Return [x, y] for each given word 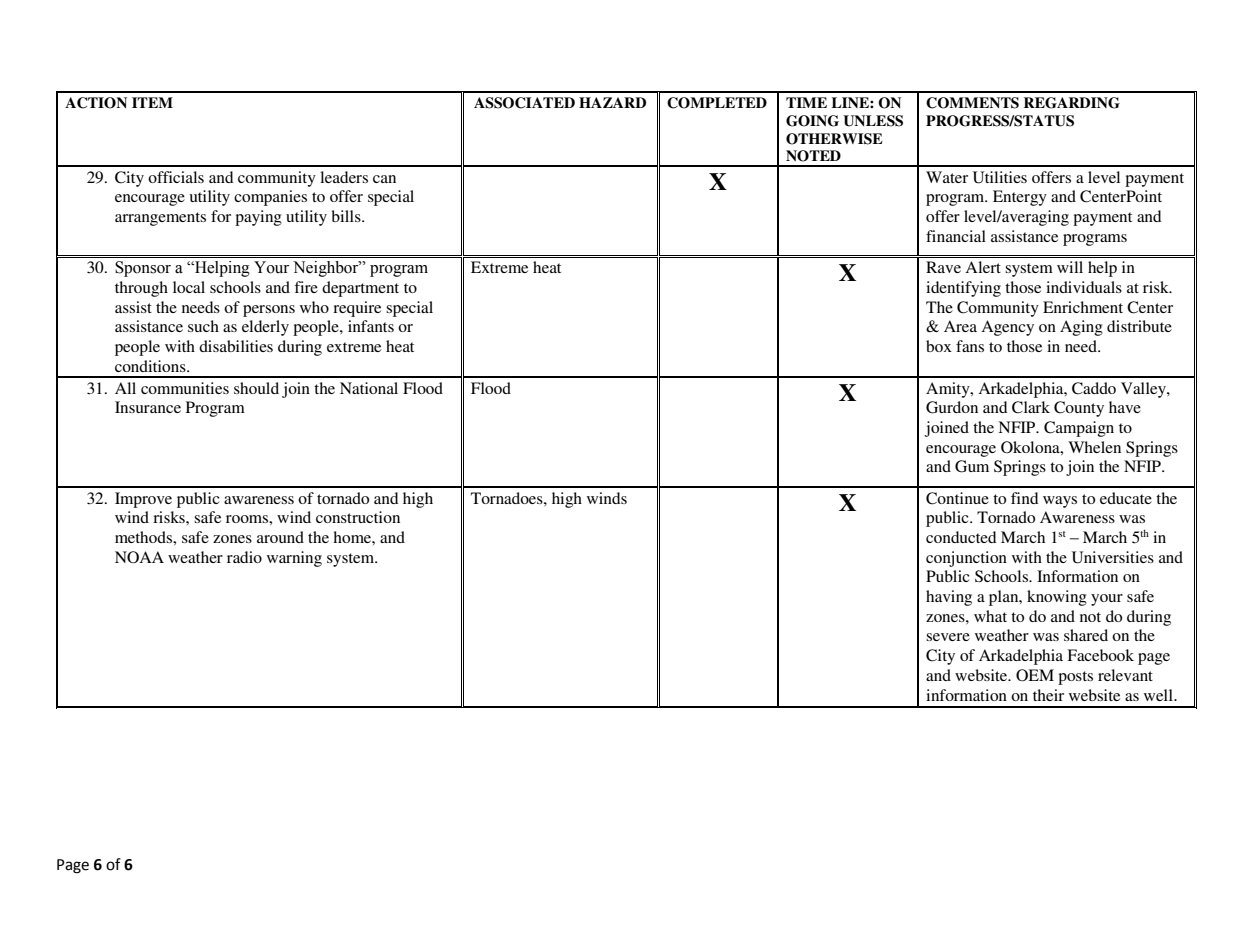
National [369, 388]
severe [948, 637]
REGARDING [1072, 103]
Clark [1031, 407]
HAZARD [612, 102]
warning [294, 559]
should [256, 388]
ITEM [152, 102]
